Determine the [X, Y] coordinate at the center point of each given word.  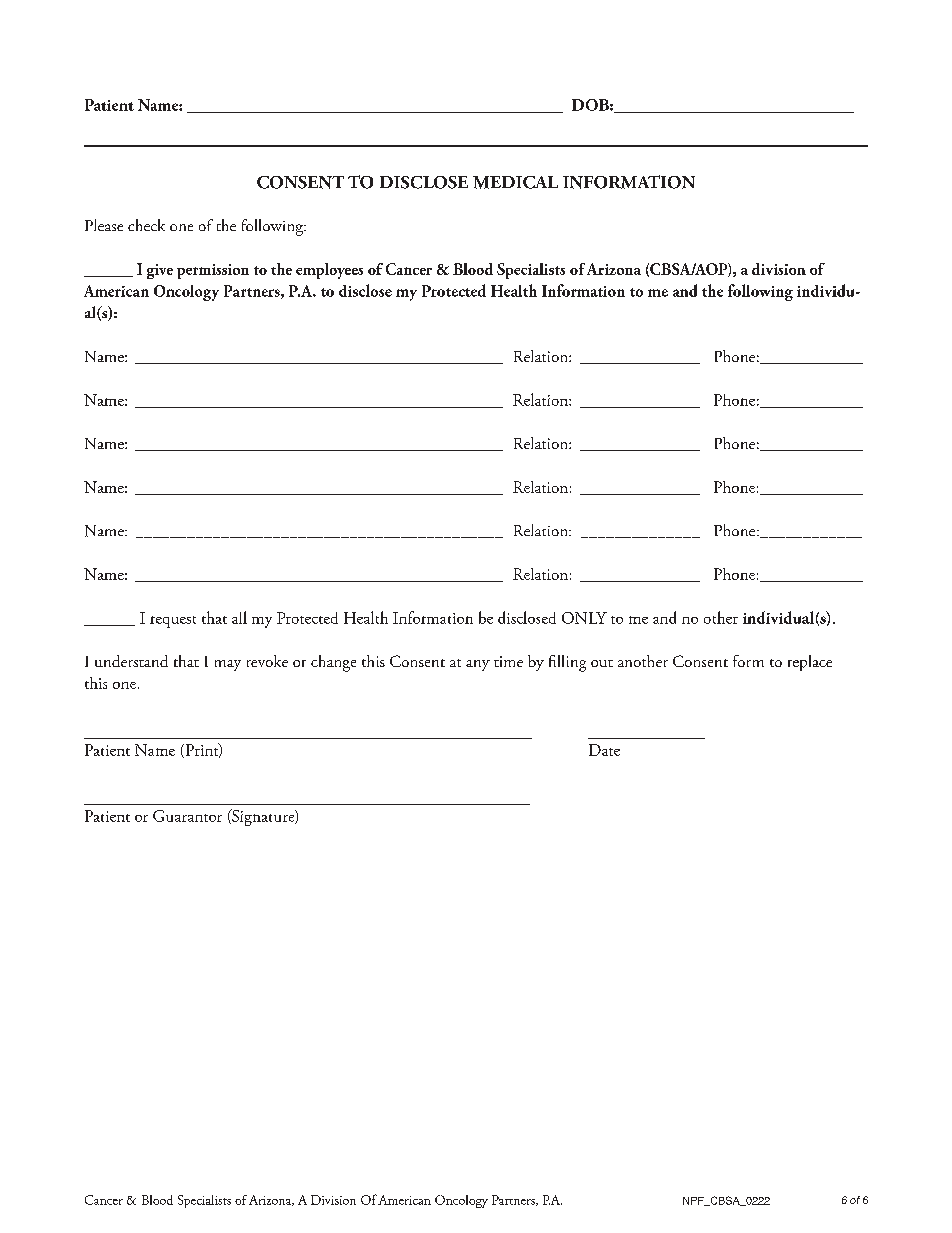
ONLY [584, 618]
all [239, 617]
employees [329, 271]
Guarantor [187, 816]
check [146, 225]
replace [810, 663]
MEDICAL [515, 182]
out [602, 663]
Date [604, 750]
